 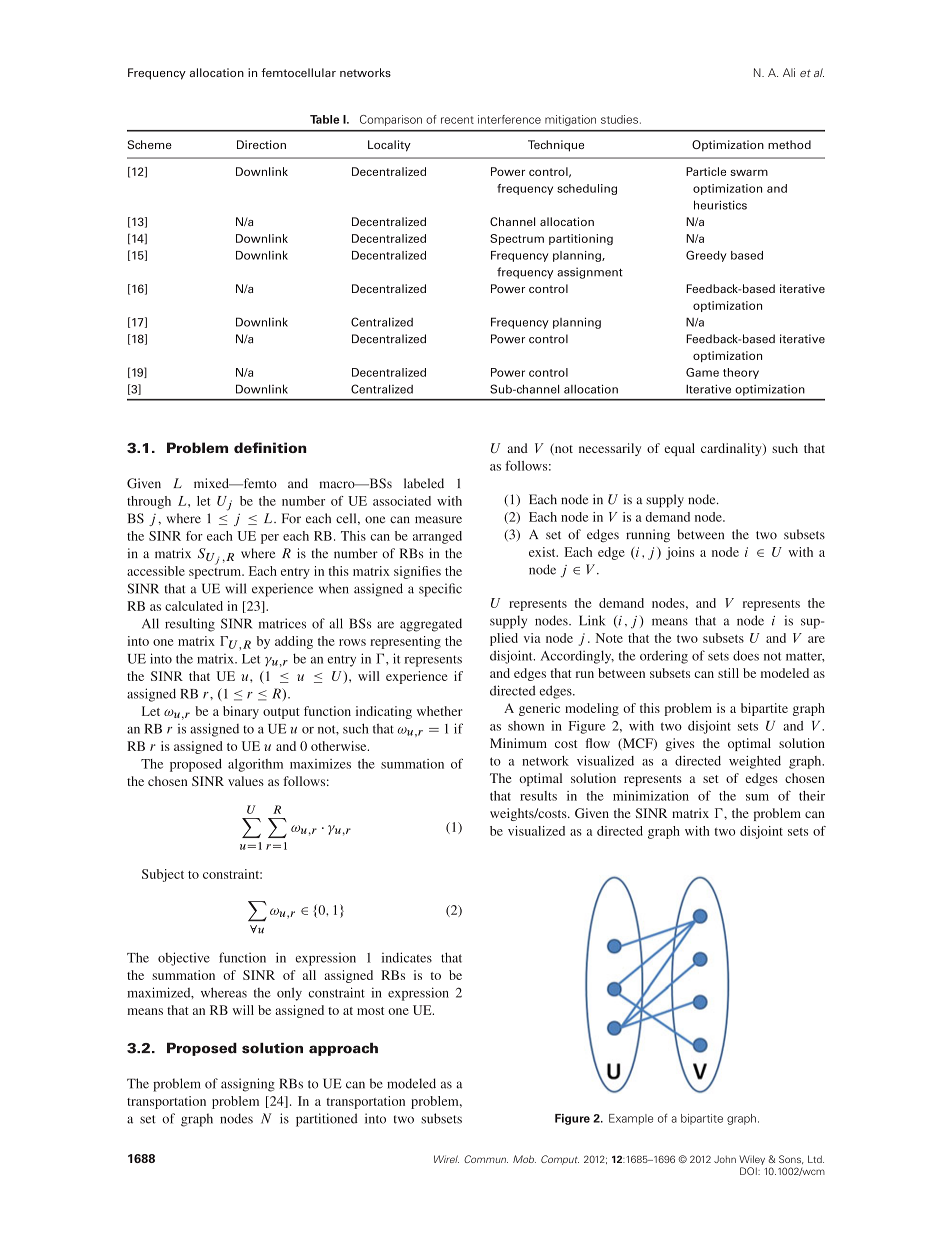 I want to click on does, so click(x=746, y=655).
